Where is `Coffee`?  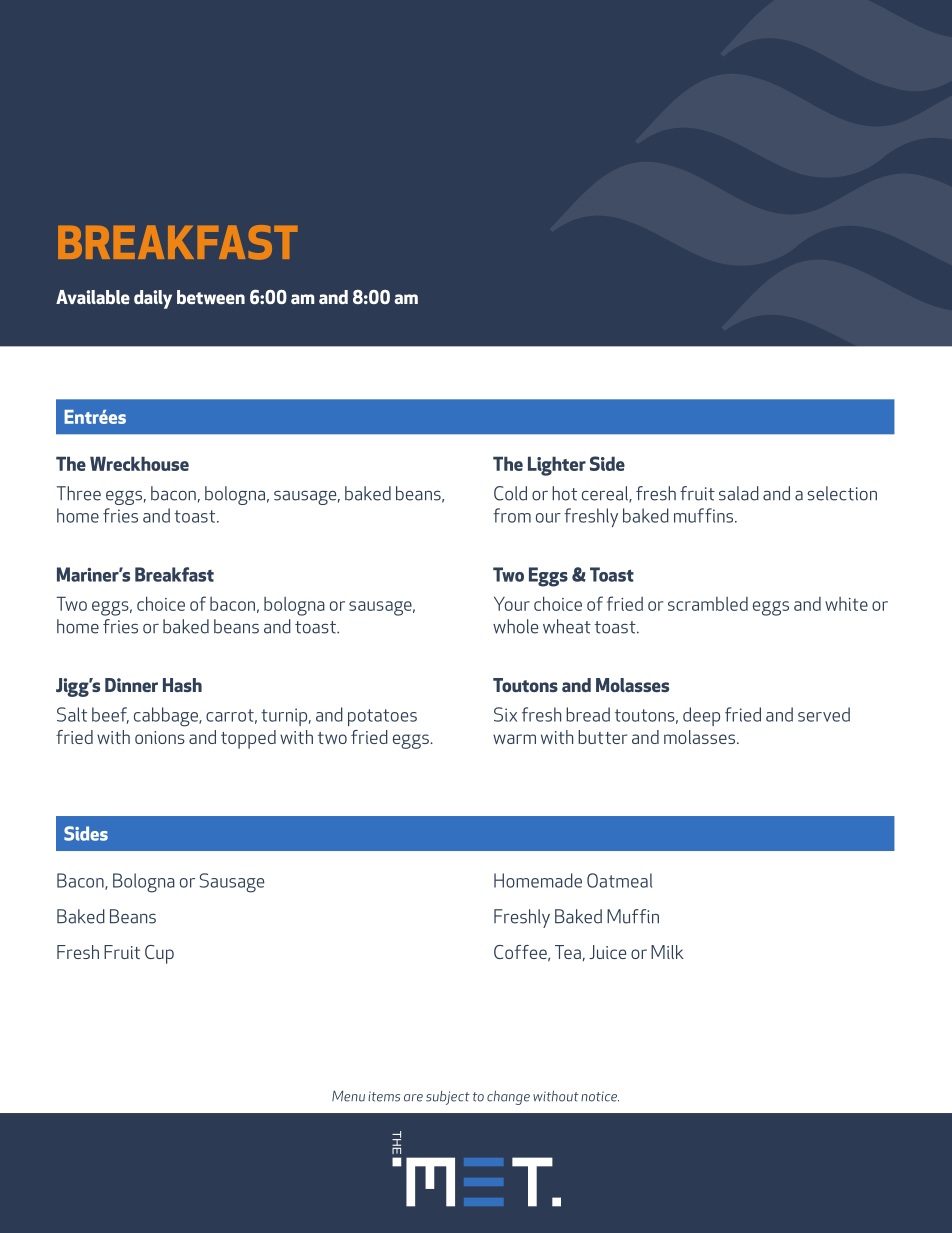 Coffee is located at coordinates (521, 953).
